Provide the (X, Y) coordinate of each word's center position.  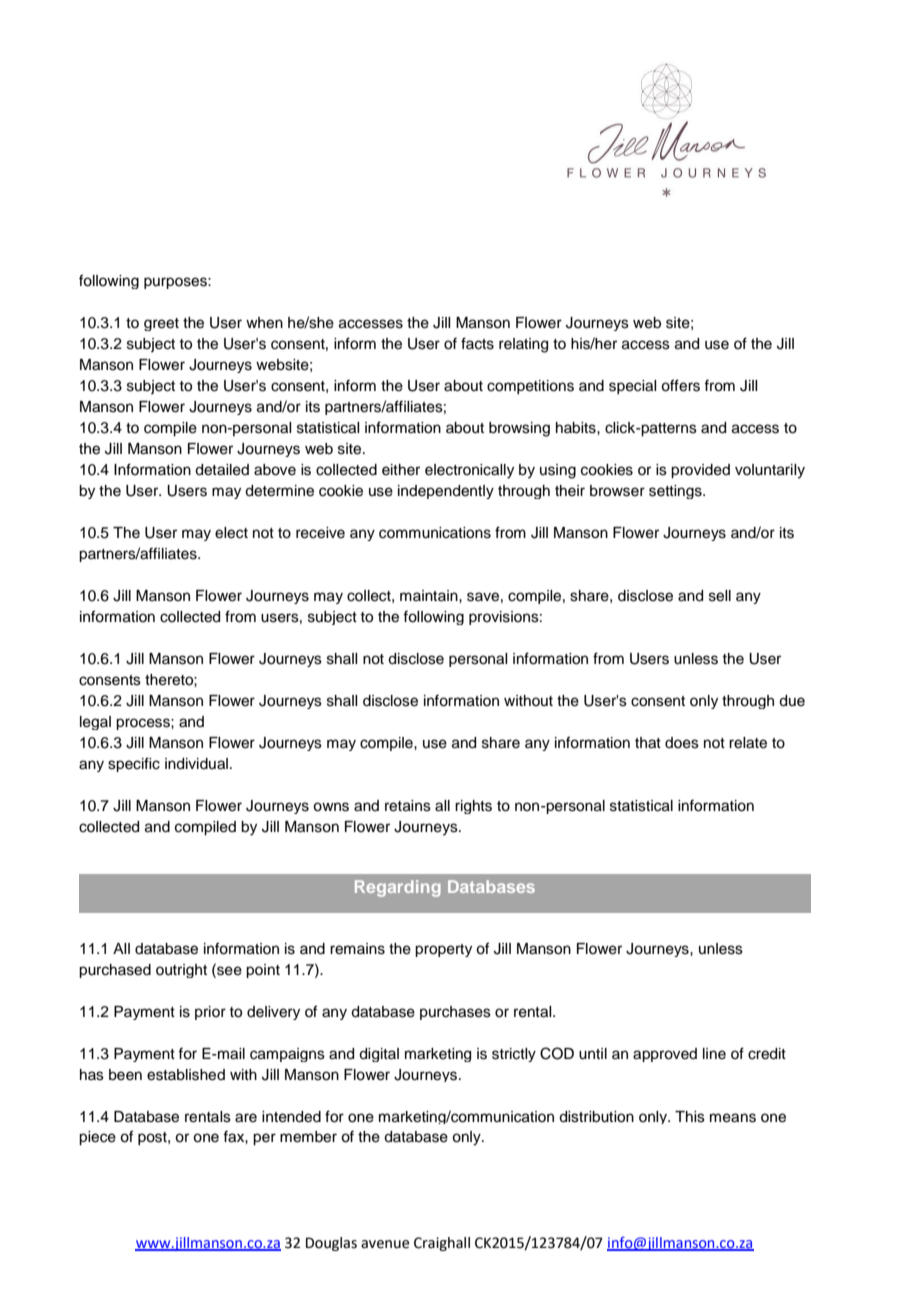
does (682, 743)
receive (320, 533)
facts (477, 343)
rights (473, 807)
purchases (455, 1013)
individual (196, 764)
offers (680, 385)
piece (97, 1138)
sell (720, 596)
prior (210, 1013)
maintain (430, 595)
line (714, 1054)
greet (161, 324)
